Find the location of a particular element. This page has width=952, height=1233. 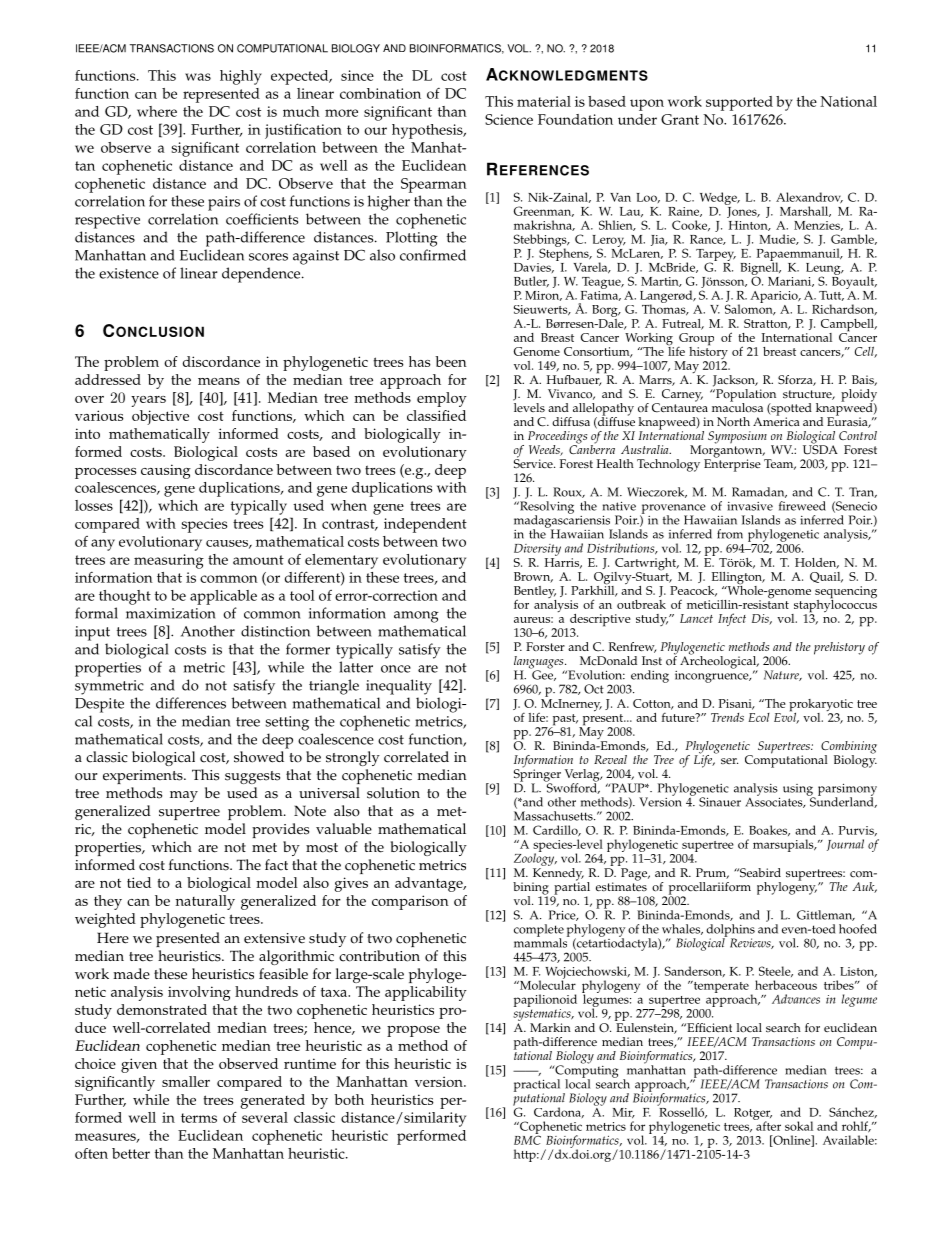

Jackson is located at coordinates (735, 381).
